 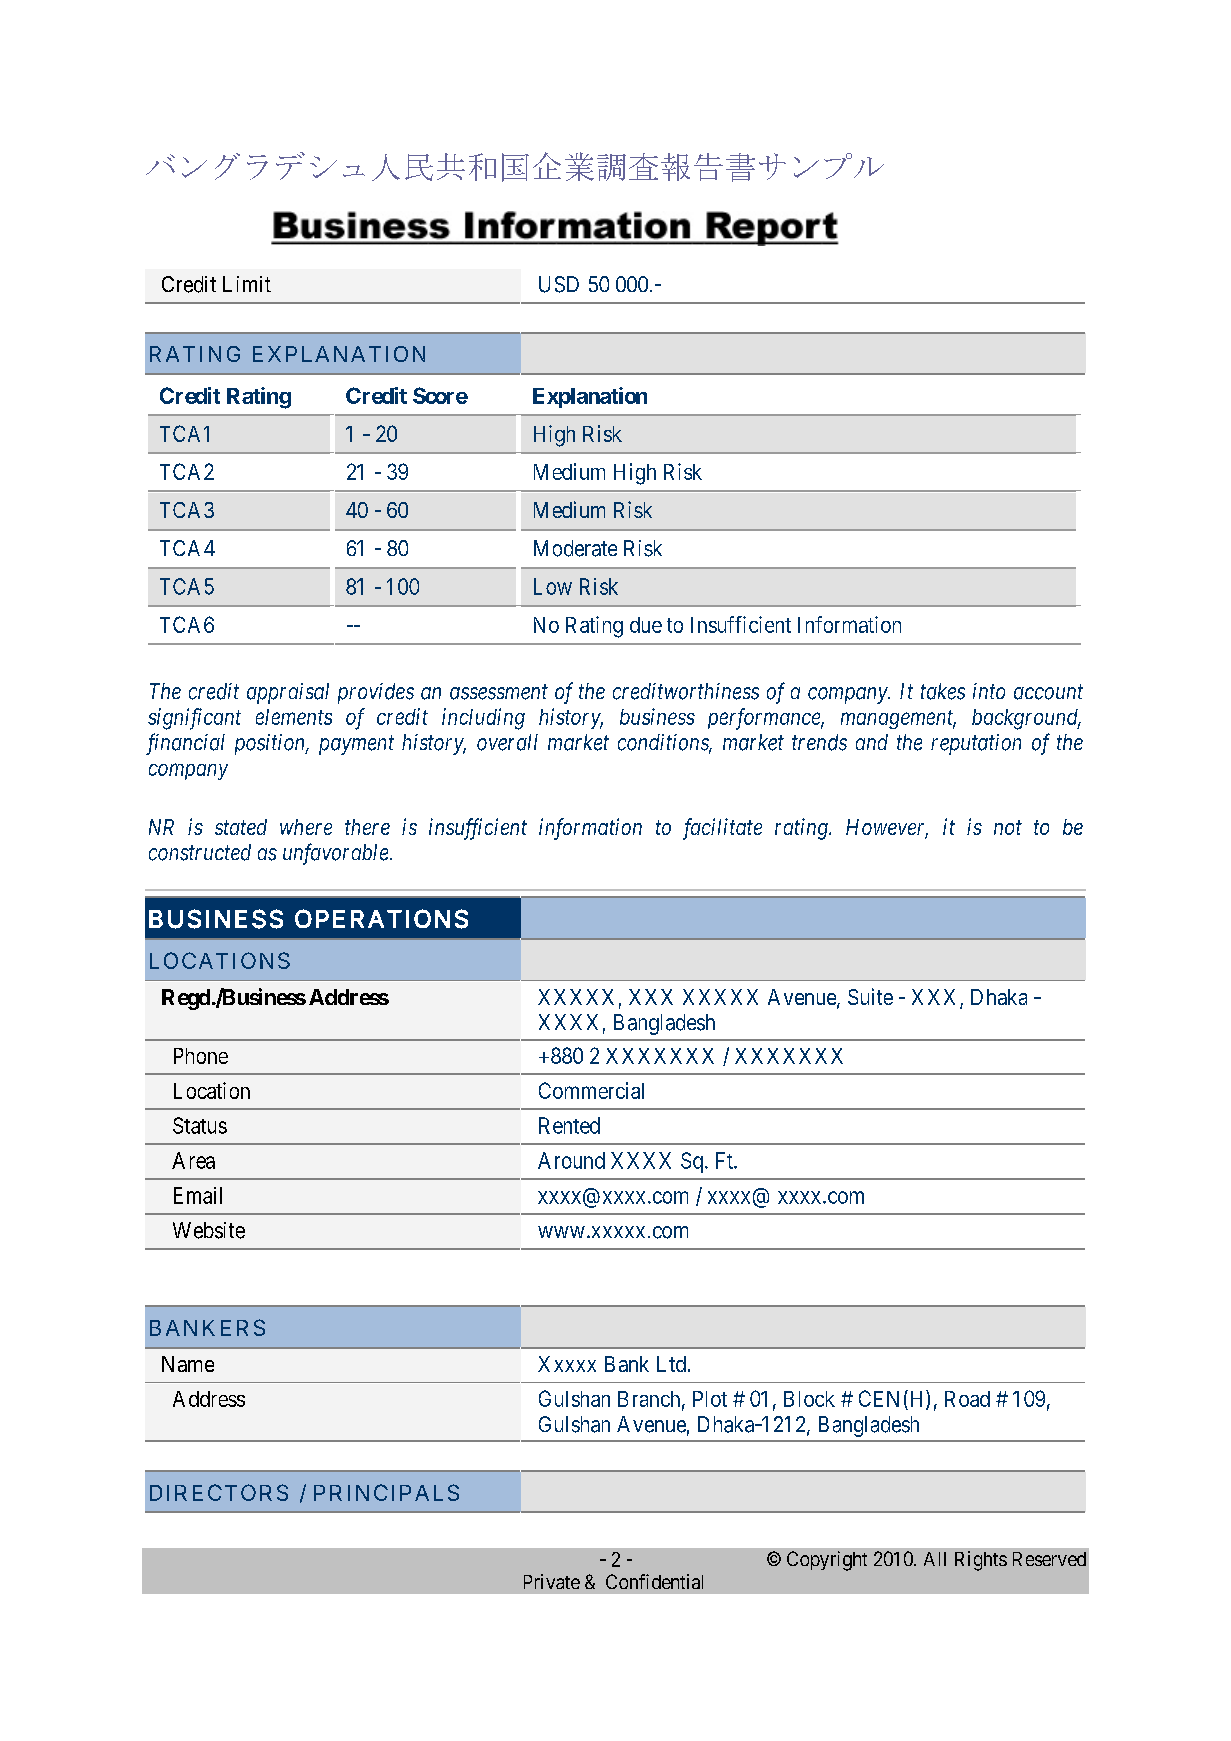 I want to click on Suite, so click(x=870, y=996).
